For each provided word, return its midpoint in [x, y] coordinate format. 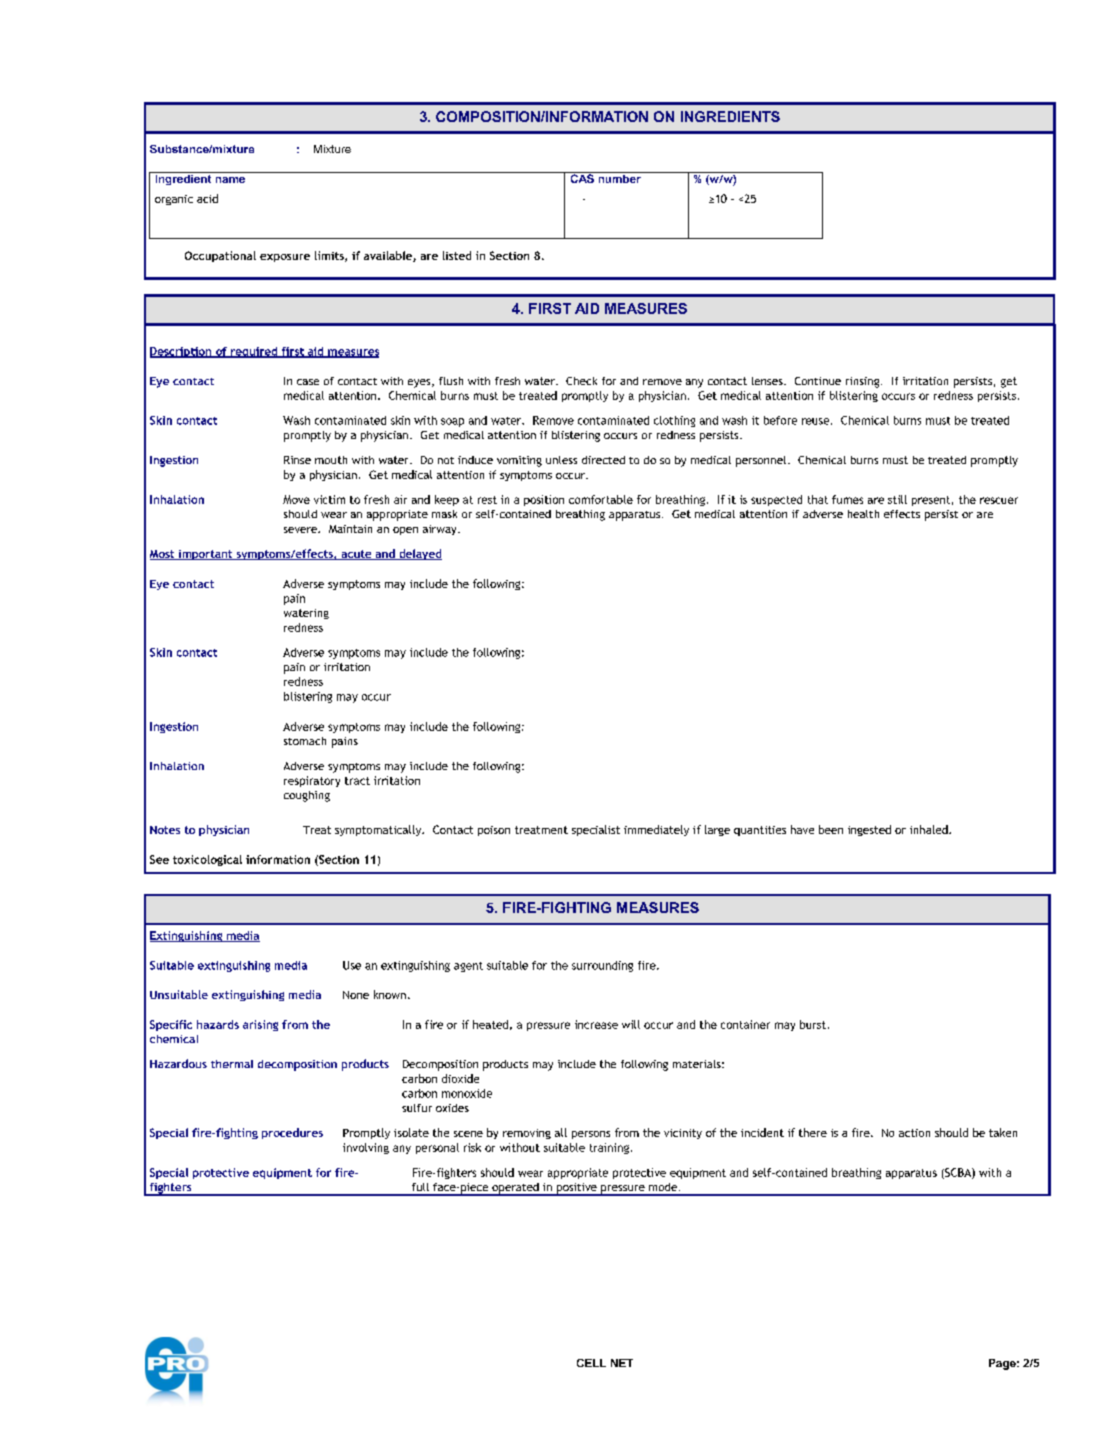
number [619, 177]
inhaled [930, 829]
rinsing [864, 382]
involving [366, 1148]
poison [494, 831]
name [230, 180]
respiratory [312, 781]
